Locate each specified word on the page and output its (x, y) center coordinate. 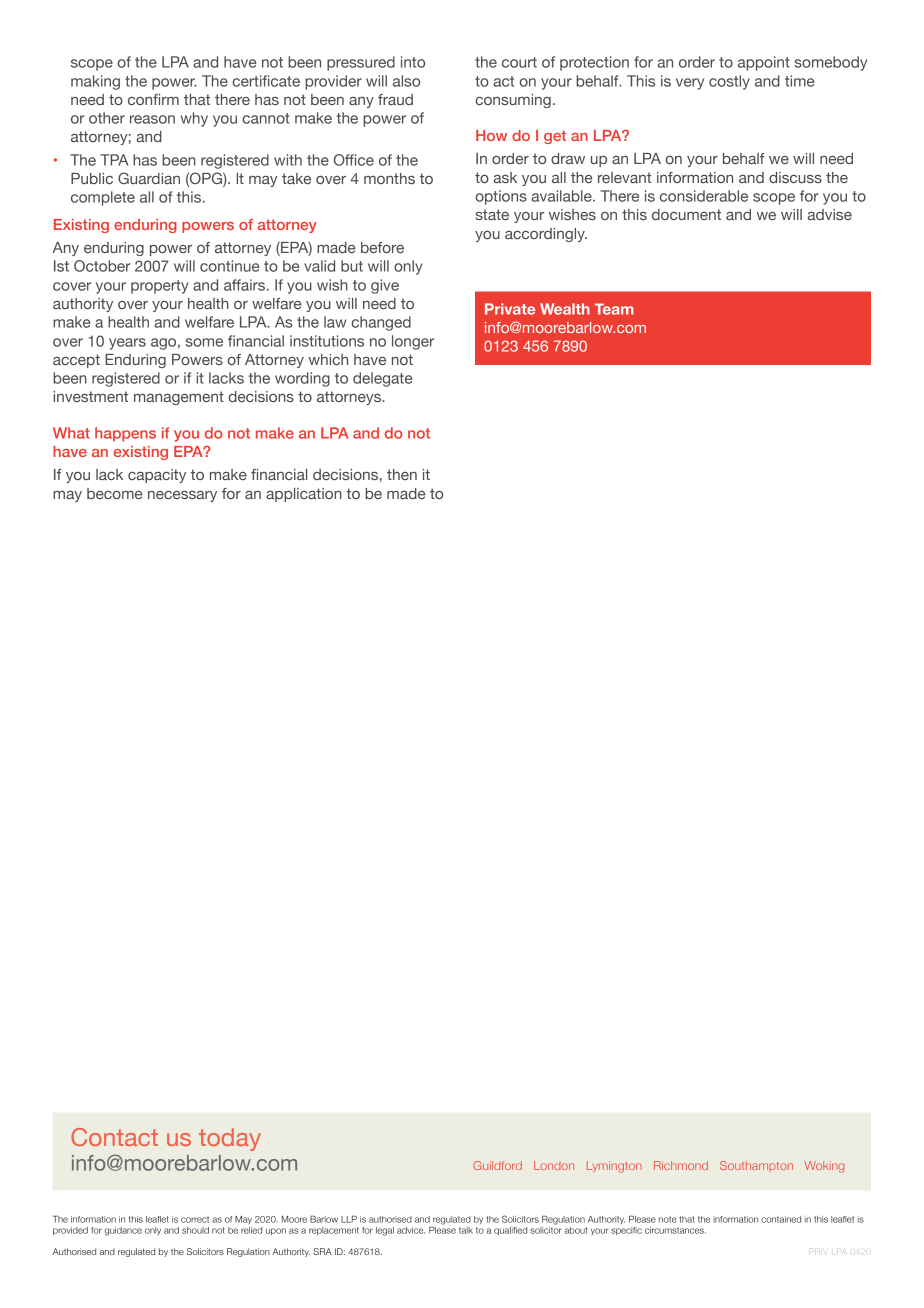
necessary (182, 496)
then (402, 474)
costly (729, 82)
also (406, 81)
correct (195, 1219)
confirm (153, 99)
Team (614, 309)
